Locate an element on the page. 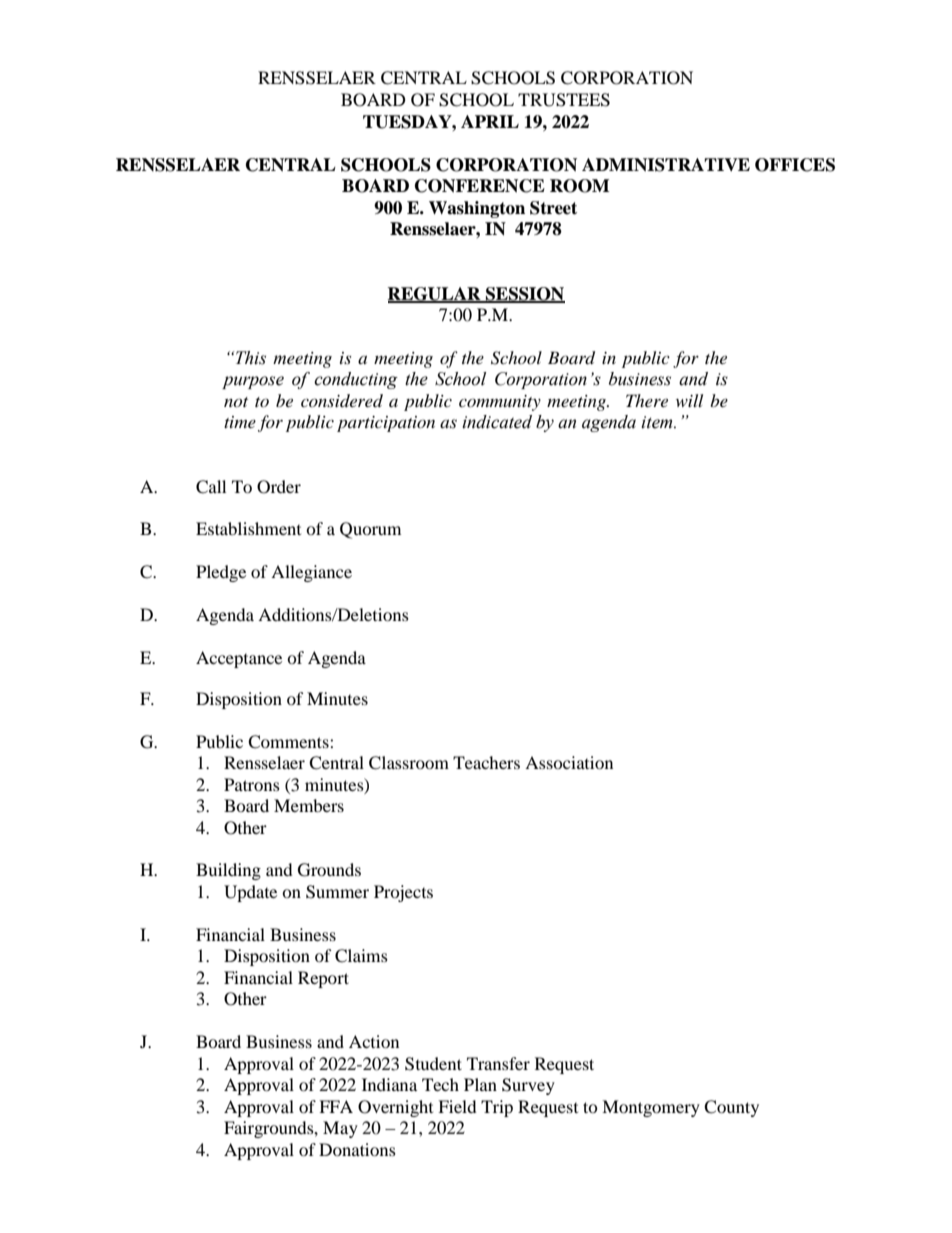 This document has height=1233, width=952. ADMINISTRATIVE is located at coordinates (666, 165).
